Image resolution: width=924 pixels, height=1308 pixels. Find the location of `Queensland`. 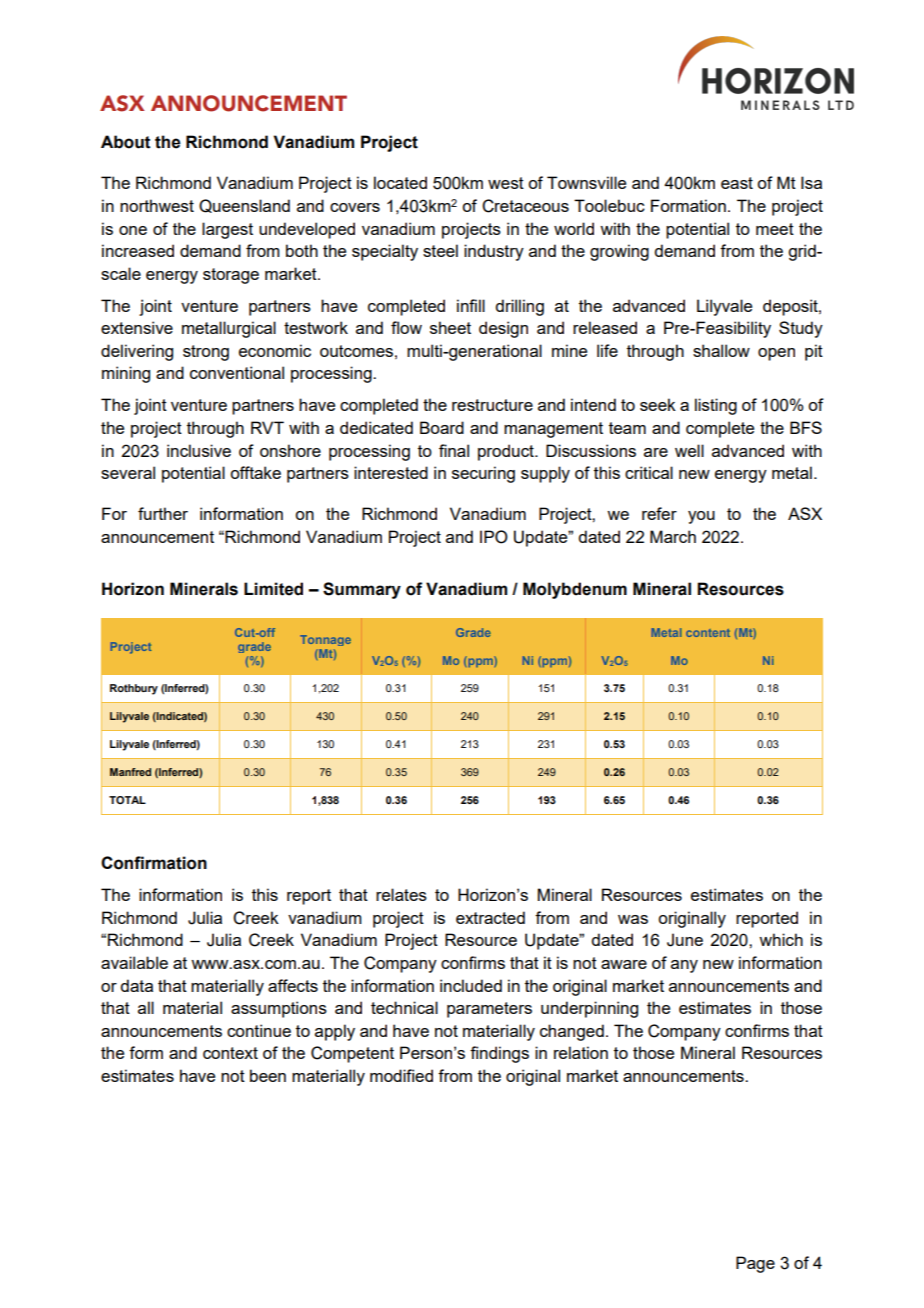

Queensland is located at coordinates (244, 206).
